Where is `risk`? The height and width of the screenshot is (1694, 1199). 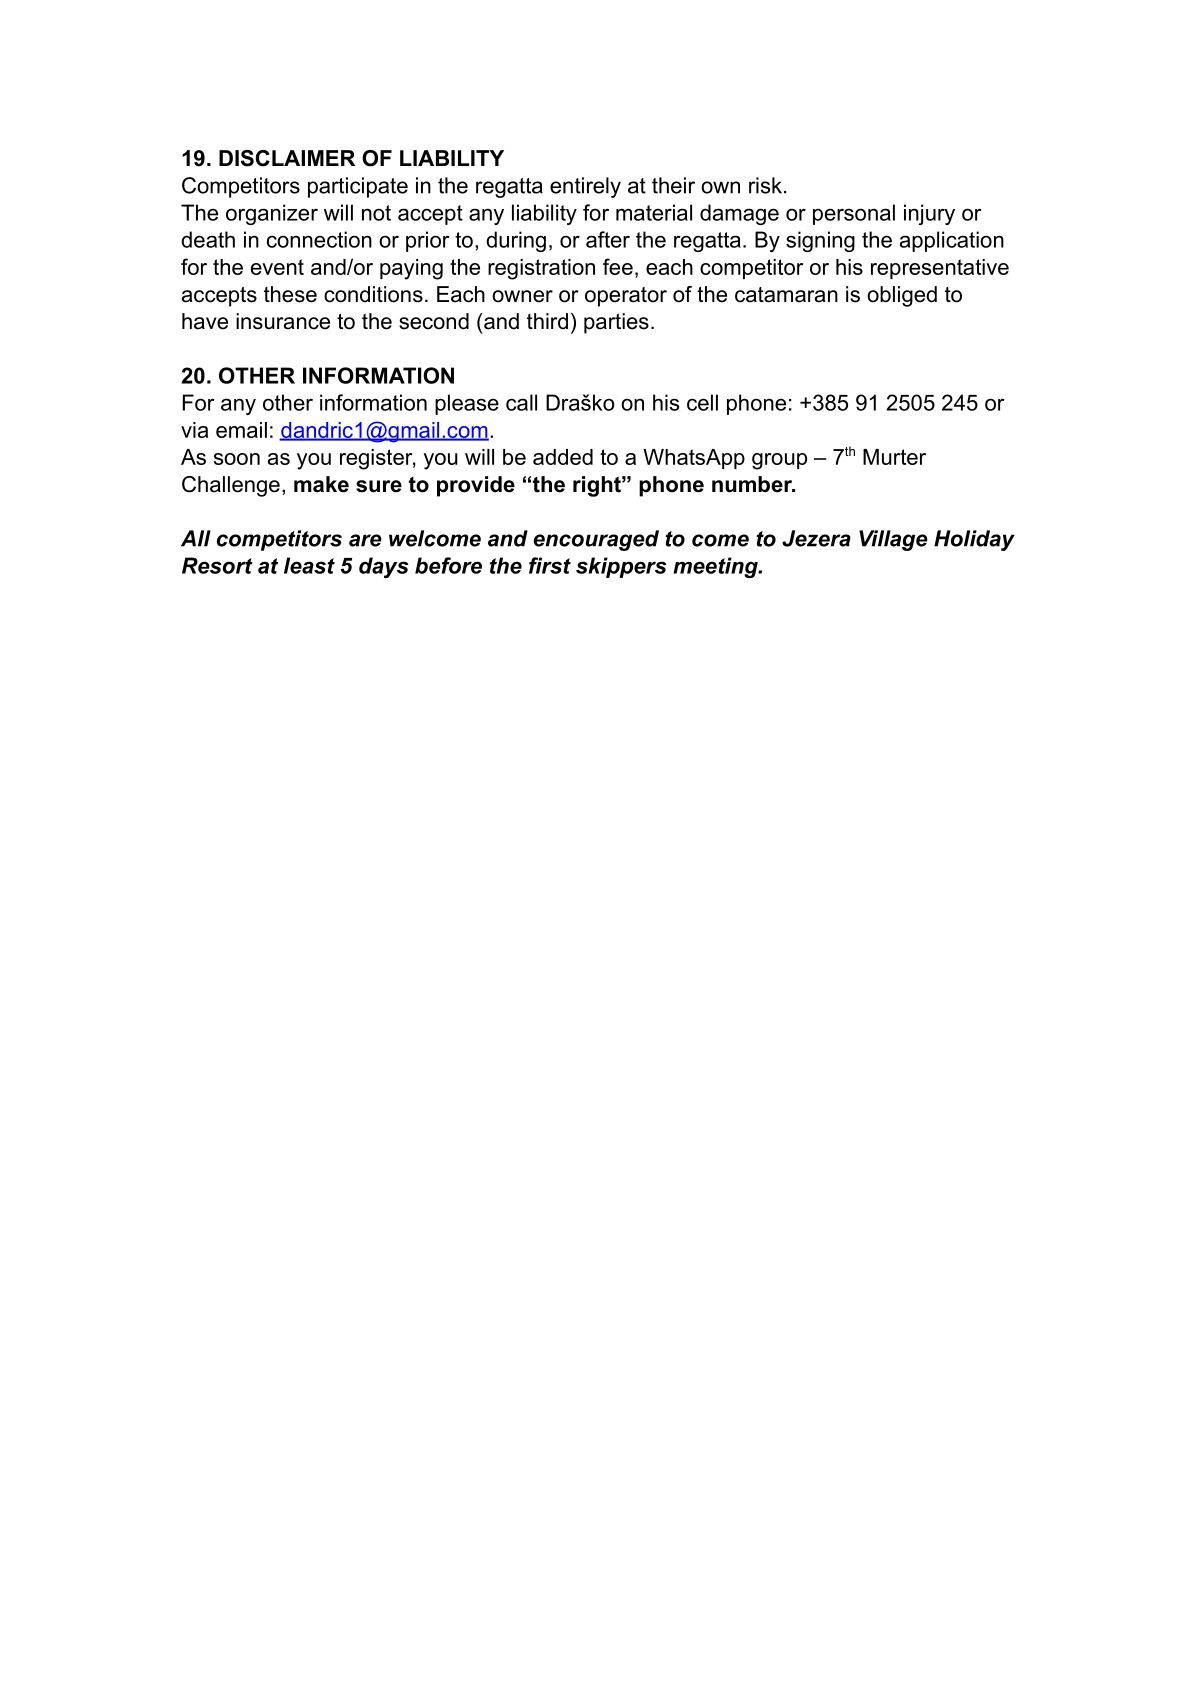 risk is located at coordinates (765, 185).
